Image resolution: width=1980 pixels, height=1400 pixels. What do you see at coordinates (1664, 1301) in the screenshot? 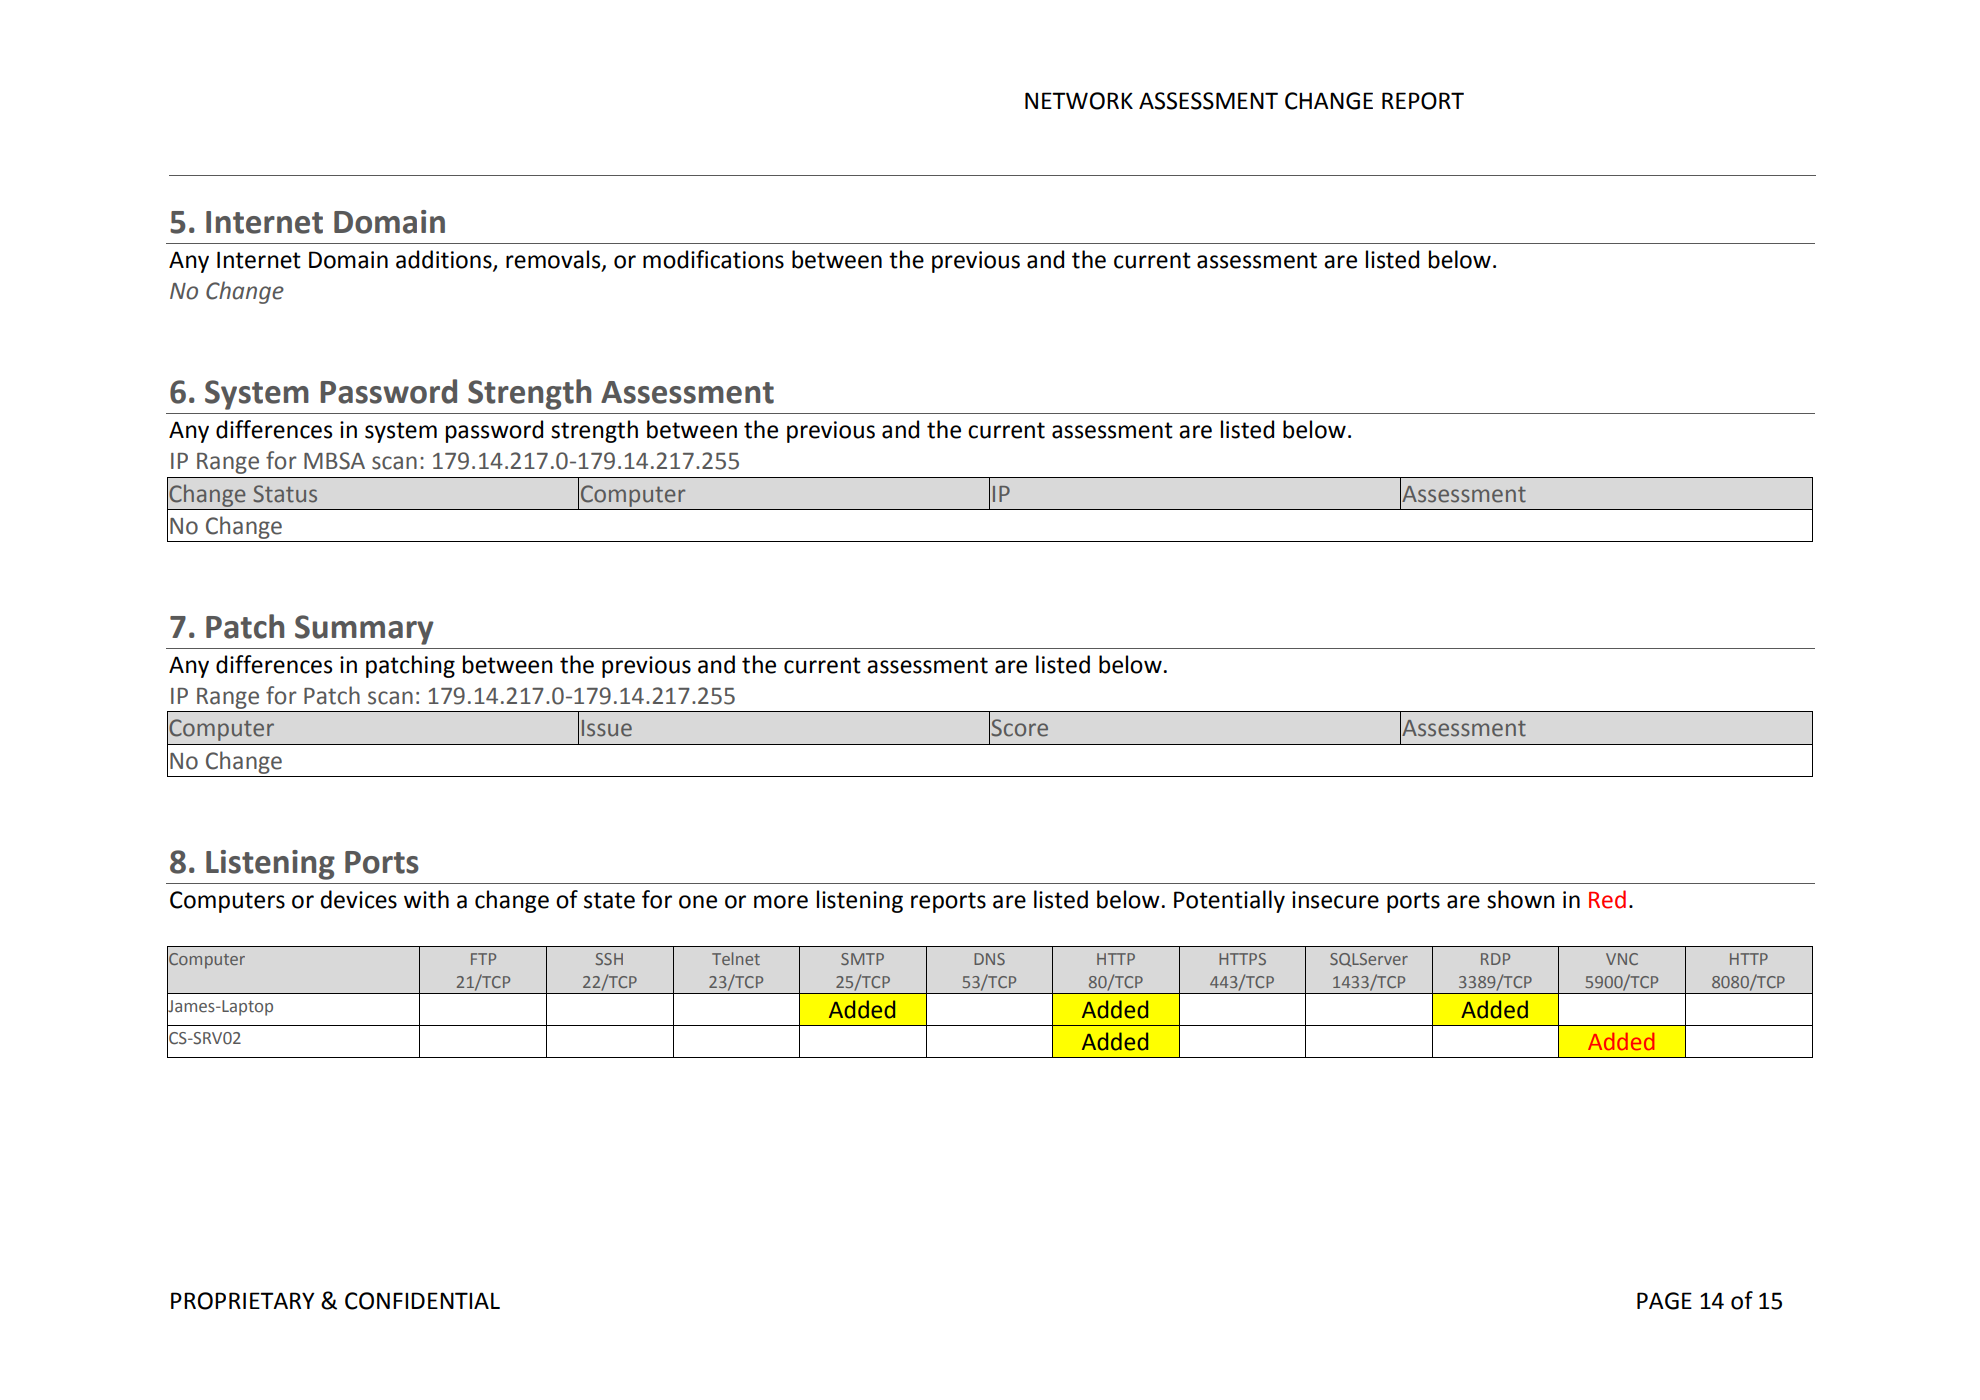
I see `PAGE` at bounding box center [1664, 1301].
